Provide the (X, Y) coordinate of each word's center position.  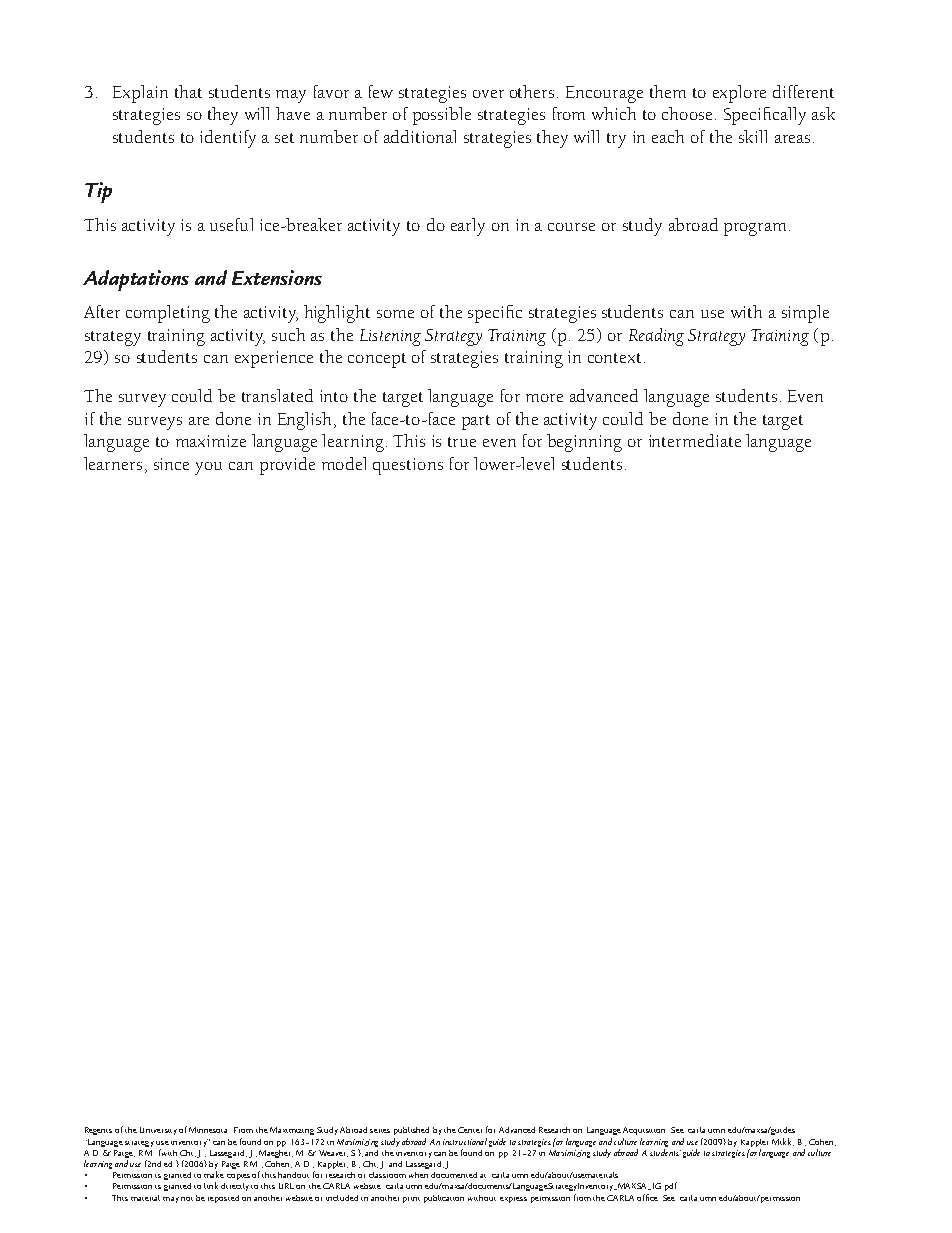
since (171, 464)
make (214, 1174)
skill (753, 136)
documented (454, 1175)
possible (442, 116)
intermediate (695, 440)
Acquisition (644, 1131)
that (188, 91)
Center (470, 1130)
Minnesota (208, 1130)
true (462, 442)
